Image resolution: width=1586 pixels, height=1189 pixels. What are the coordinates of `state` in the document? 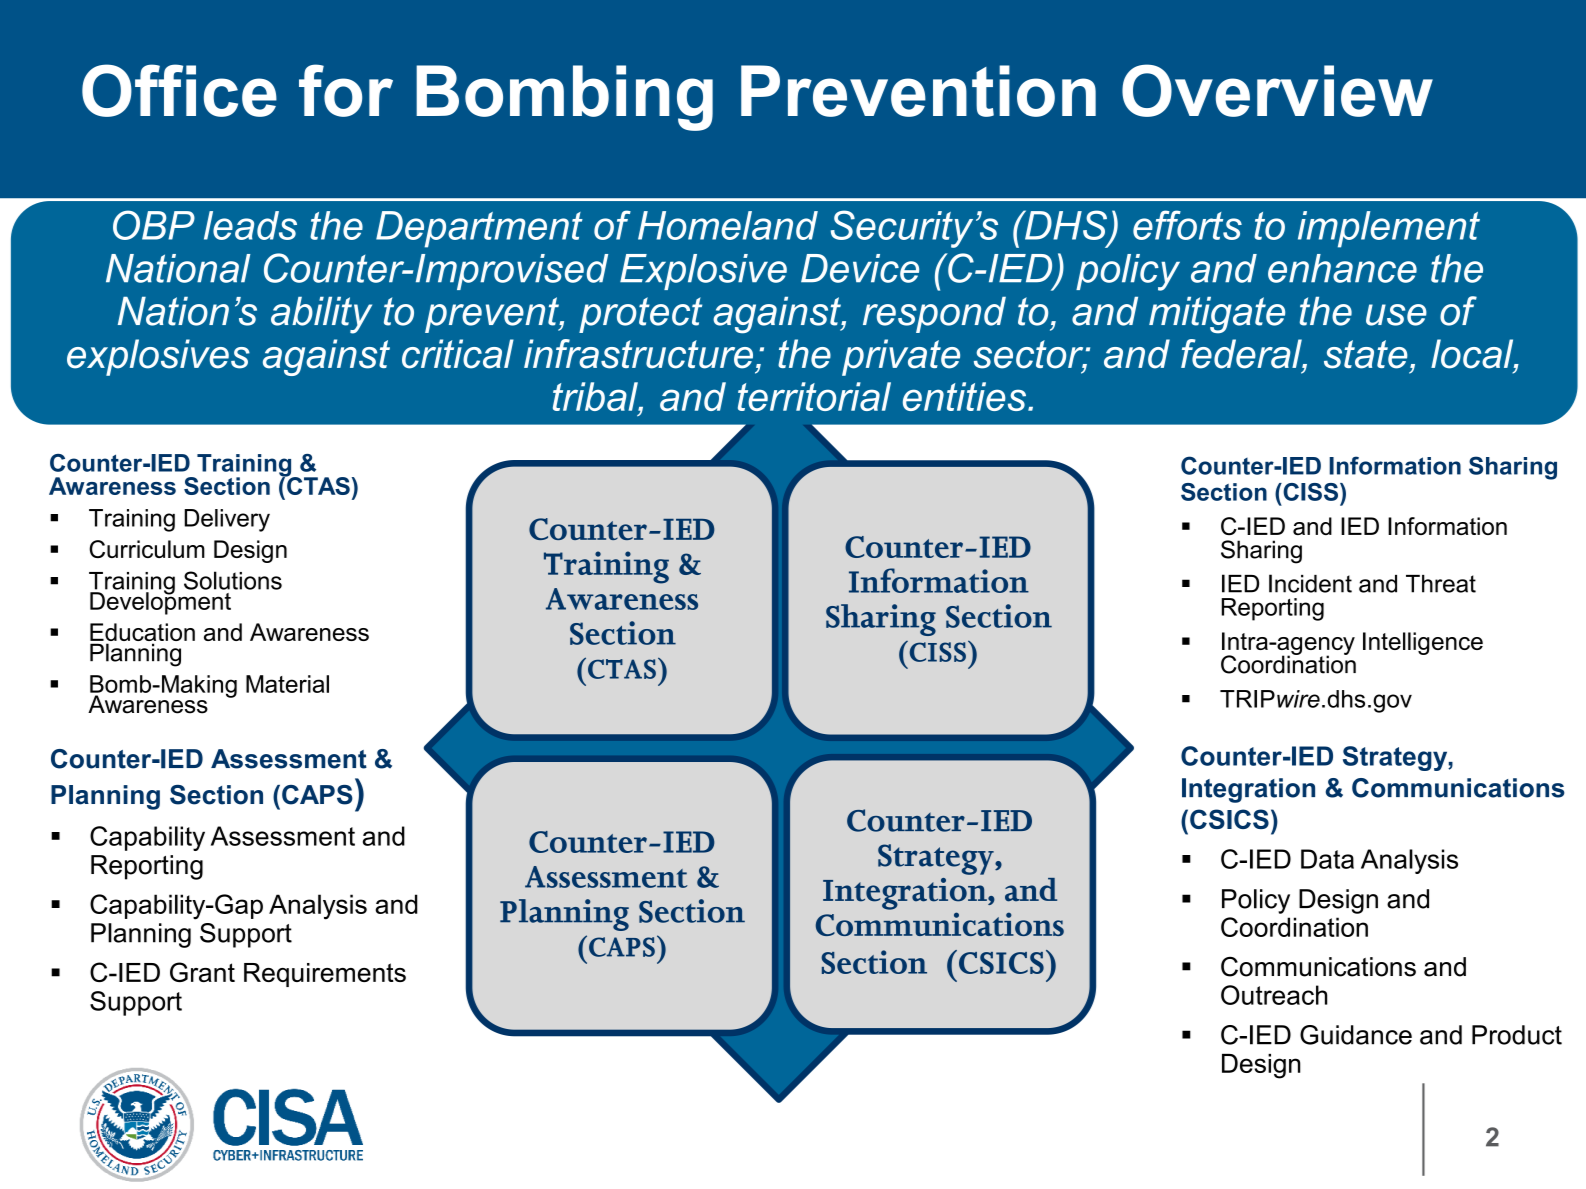 It's located at (1366, 354).
